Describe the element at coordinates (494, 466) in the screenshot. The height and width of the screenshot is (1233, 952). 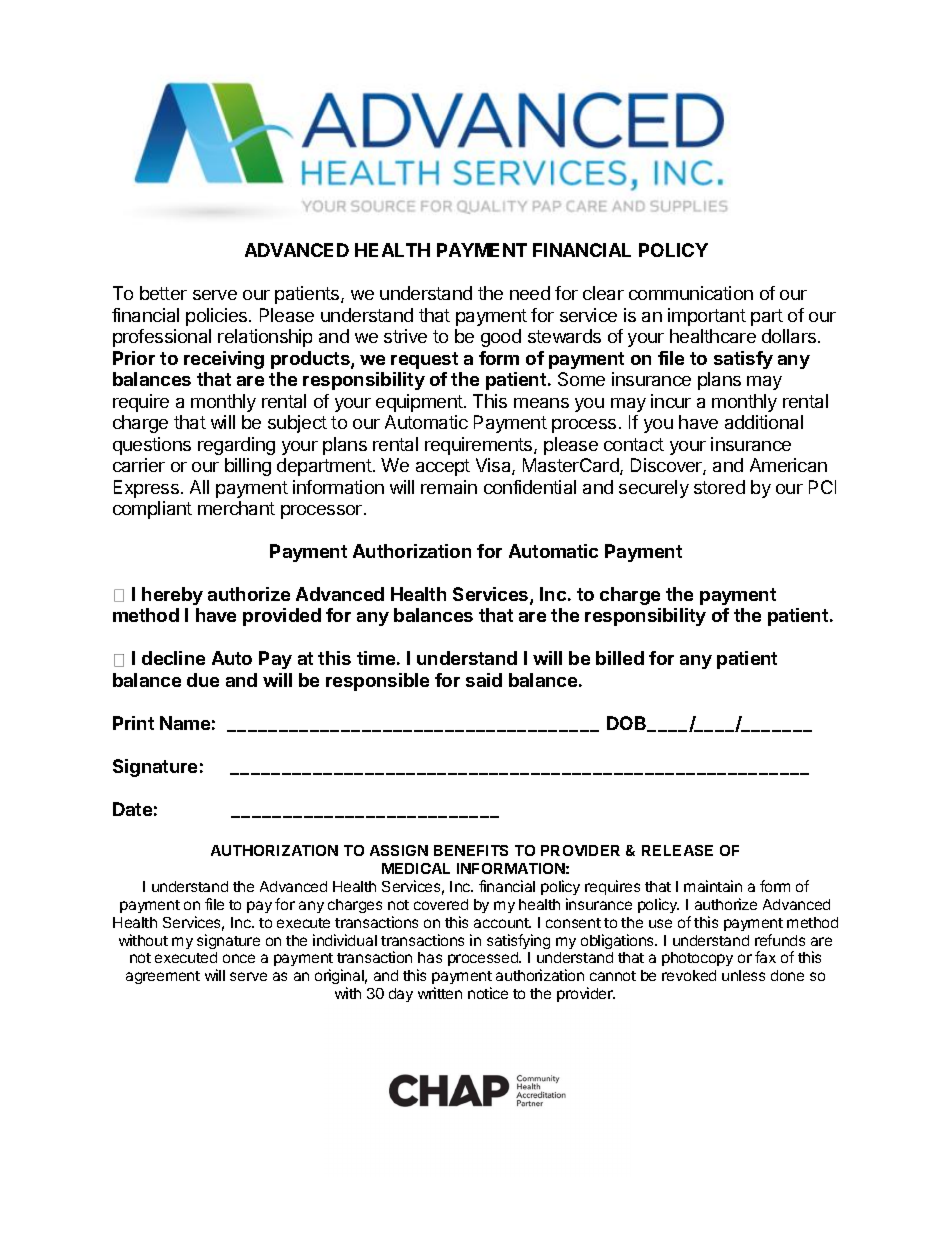
I see `Visa` at that location.
